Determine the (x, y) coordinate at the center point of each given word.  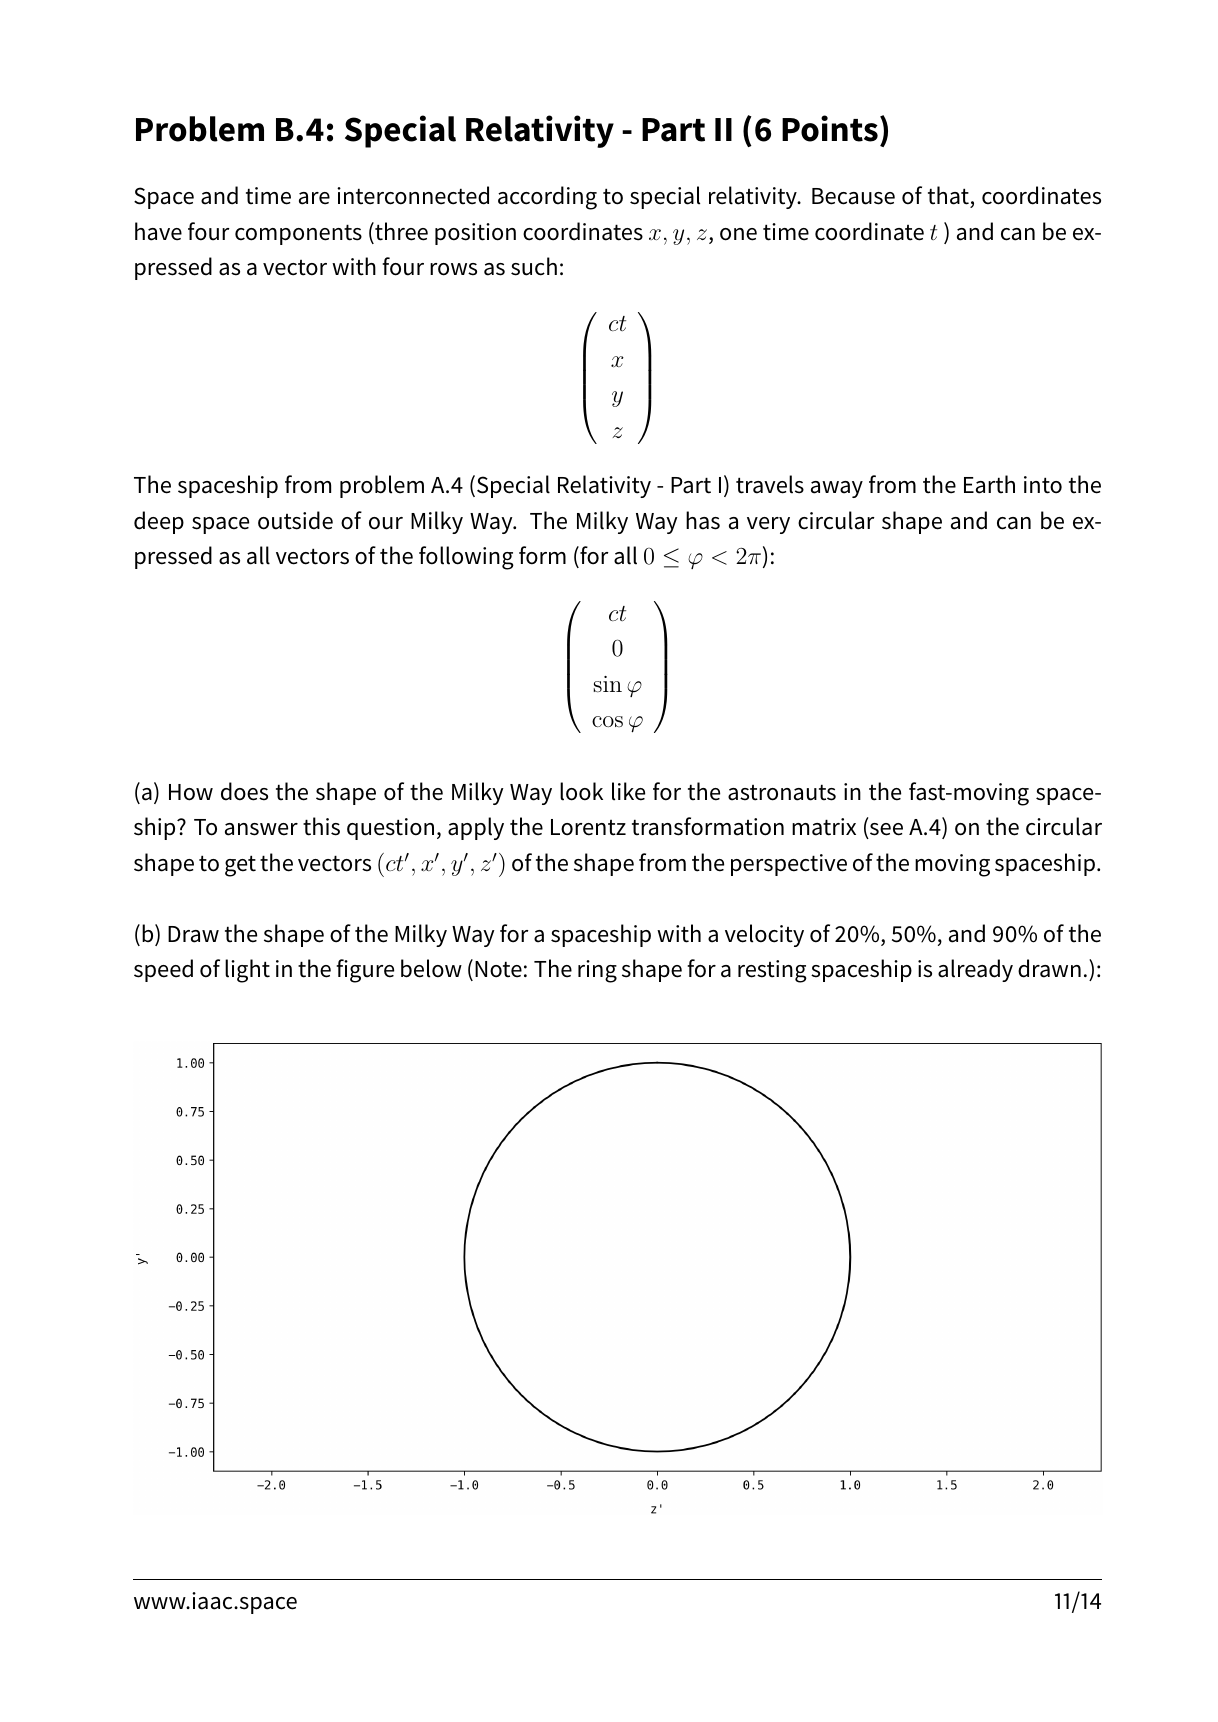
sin (608, 684)
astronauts (782, 792)
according (547, 198)
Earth (989, 484)
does (244, 791)
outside (295, 520)
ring (597, 971)
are (314, 198)
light (247, 971)
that (948, 195)
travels (770, 484)
